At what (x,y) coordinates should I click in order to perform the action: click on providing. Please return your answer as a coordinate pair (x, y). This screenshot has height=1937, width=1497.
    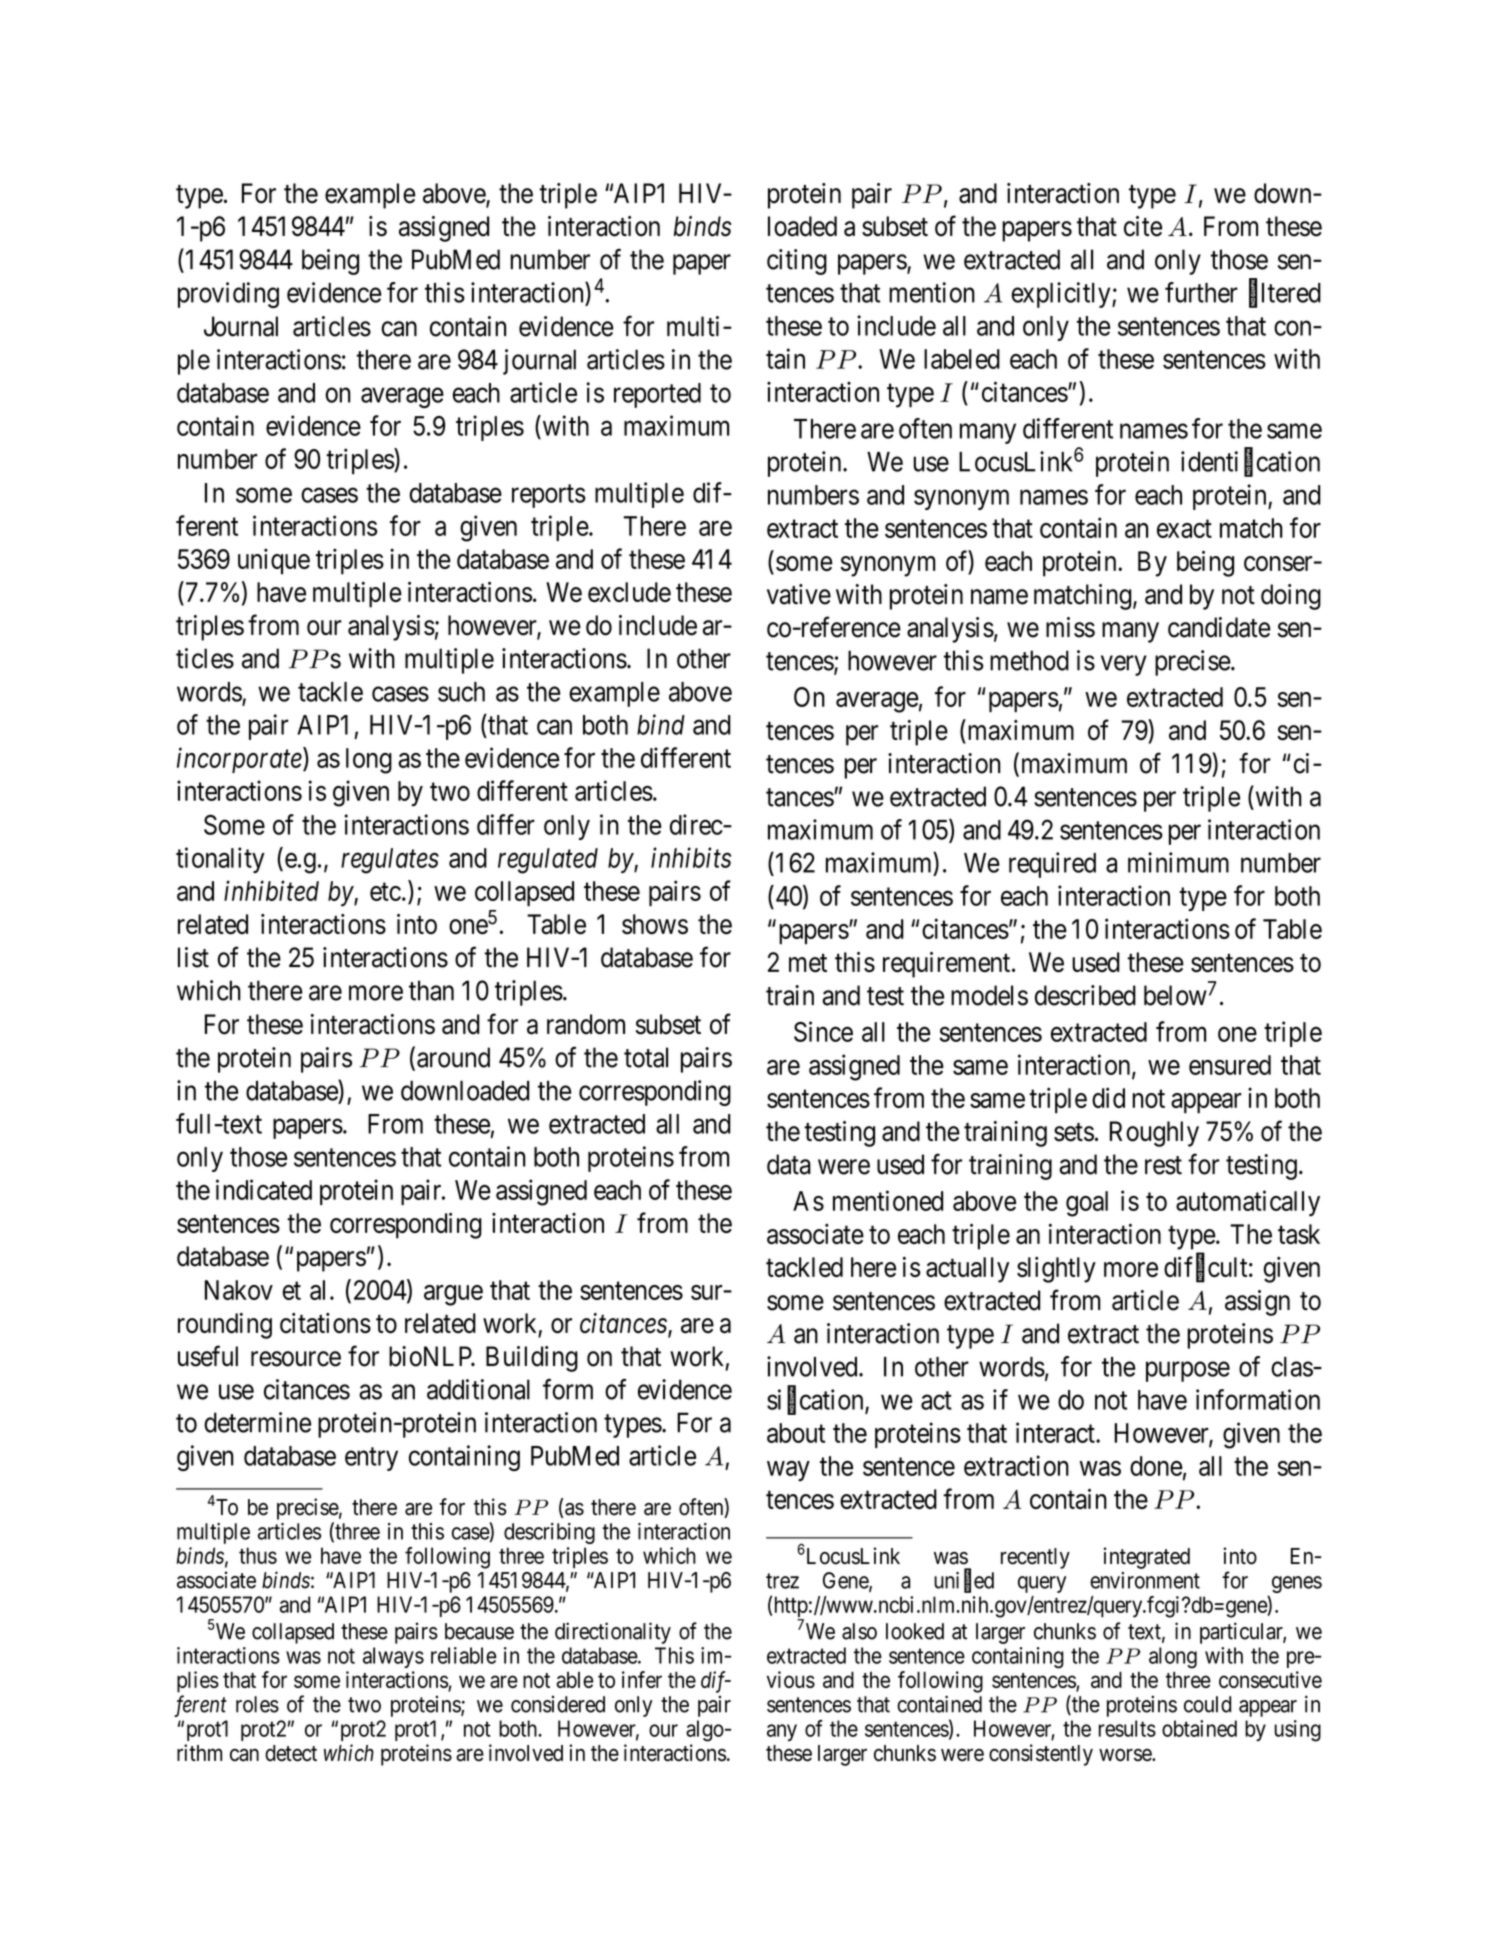
    Looking at the image, I should click on (228, 295).
